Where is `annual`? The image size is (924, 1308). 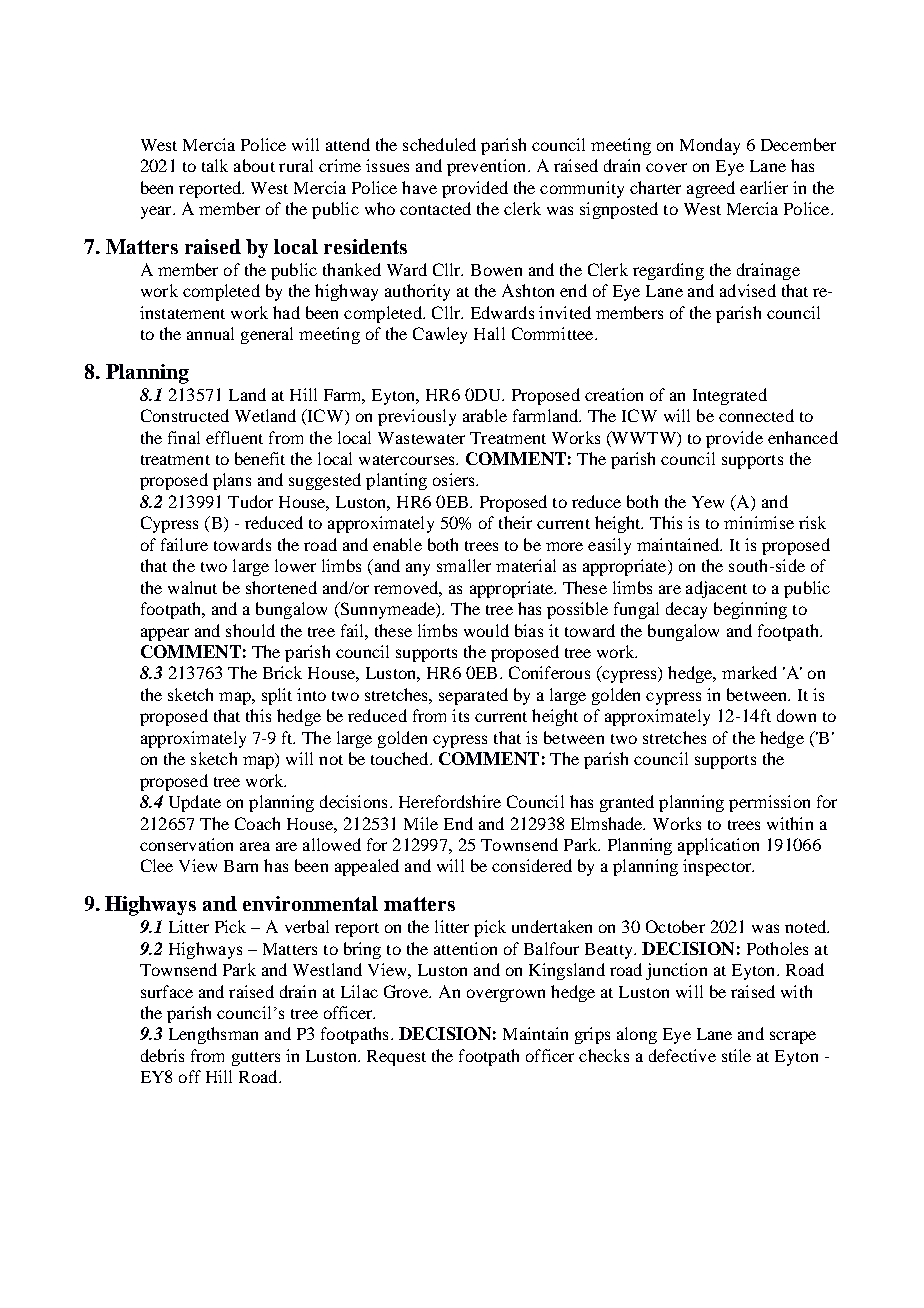
annual is located at coordinates (210, 333).
